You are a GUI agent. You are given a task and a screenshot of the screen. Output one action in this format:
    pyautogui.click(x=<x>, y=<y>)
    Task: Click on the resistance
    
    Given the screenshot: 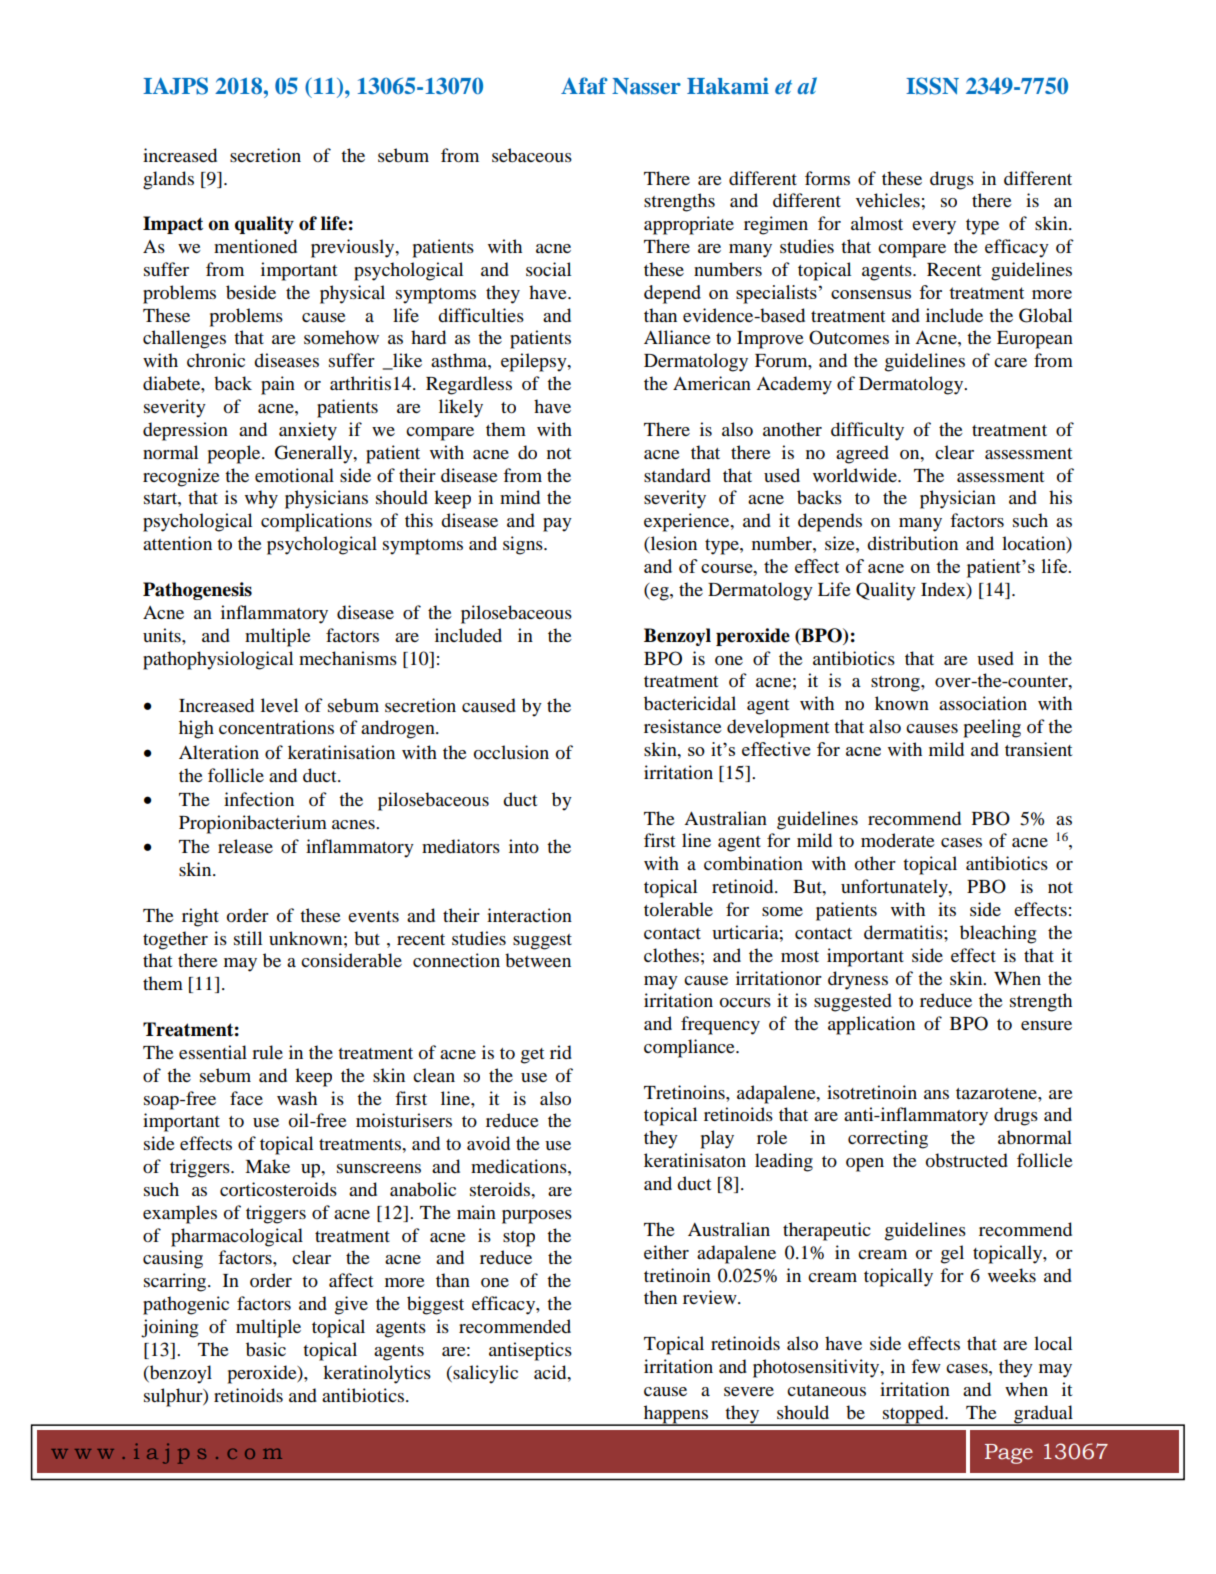 What is the action you would take?
    pyautogui.click(x=683, y=726)
